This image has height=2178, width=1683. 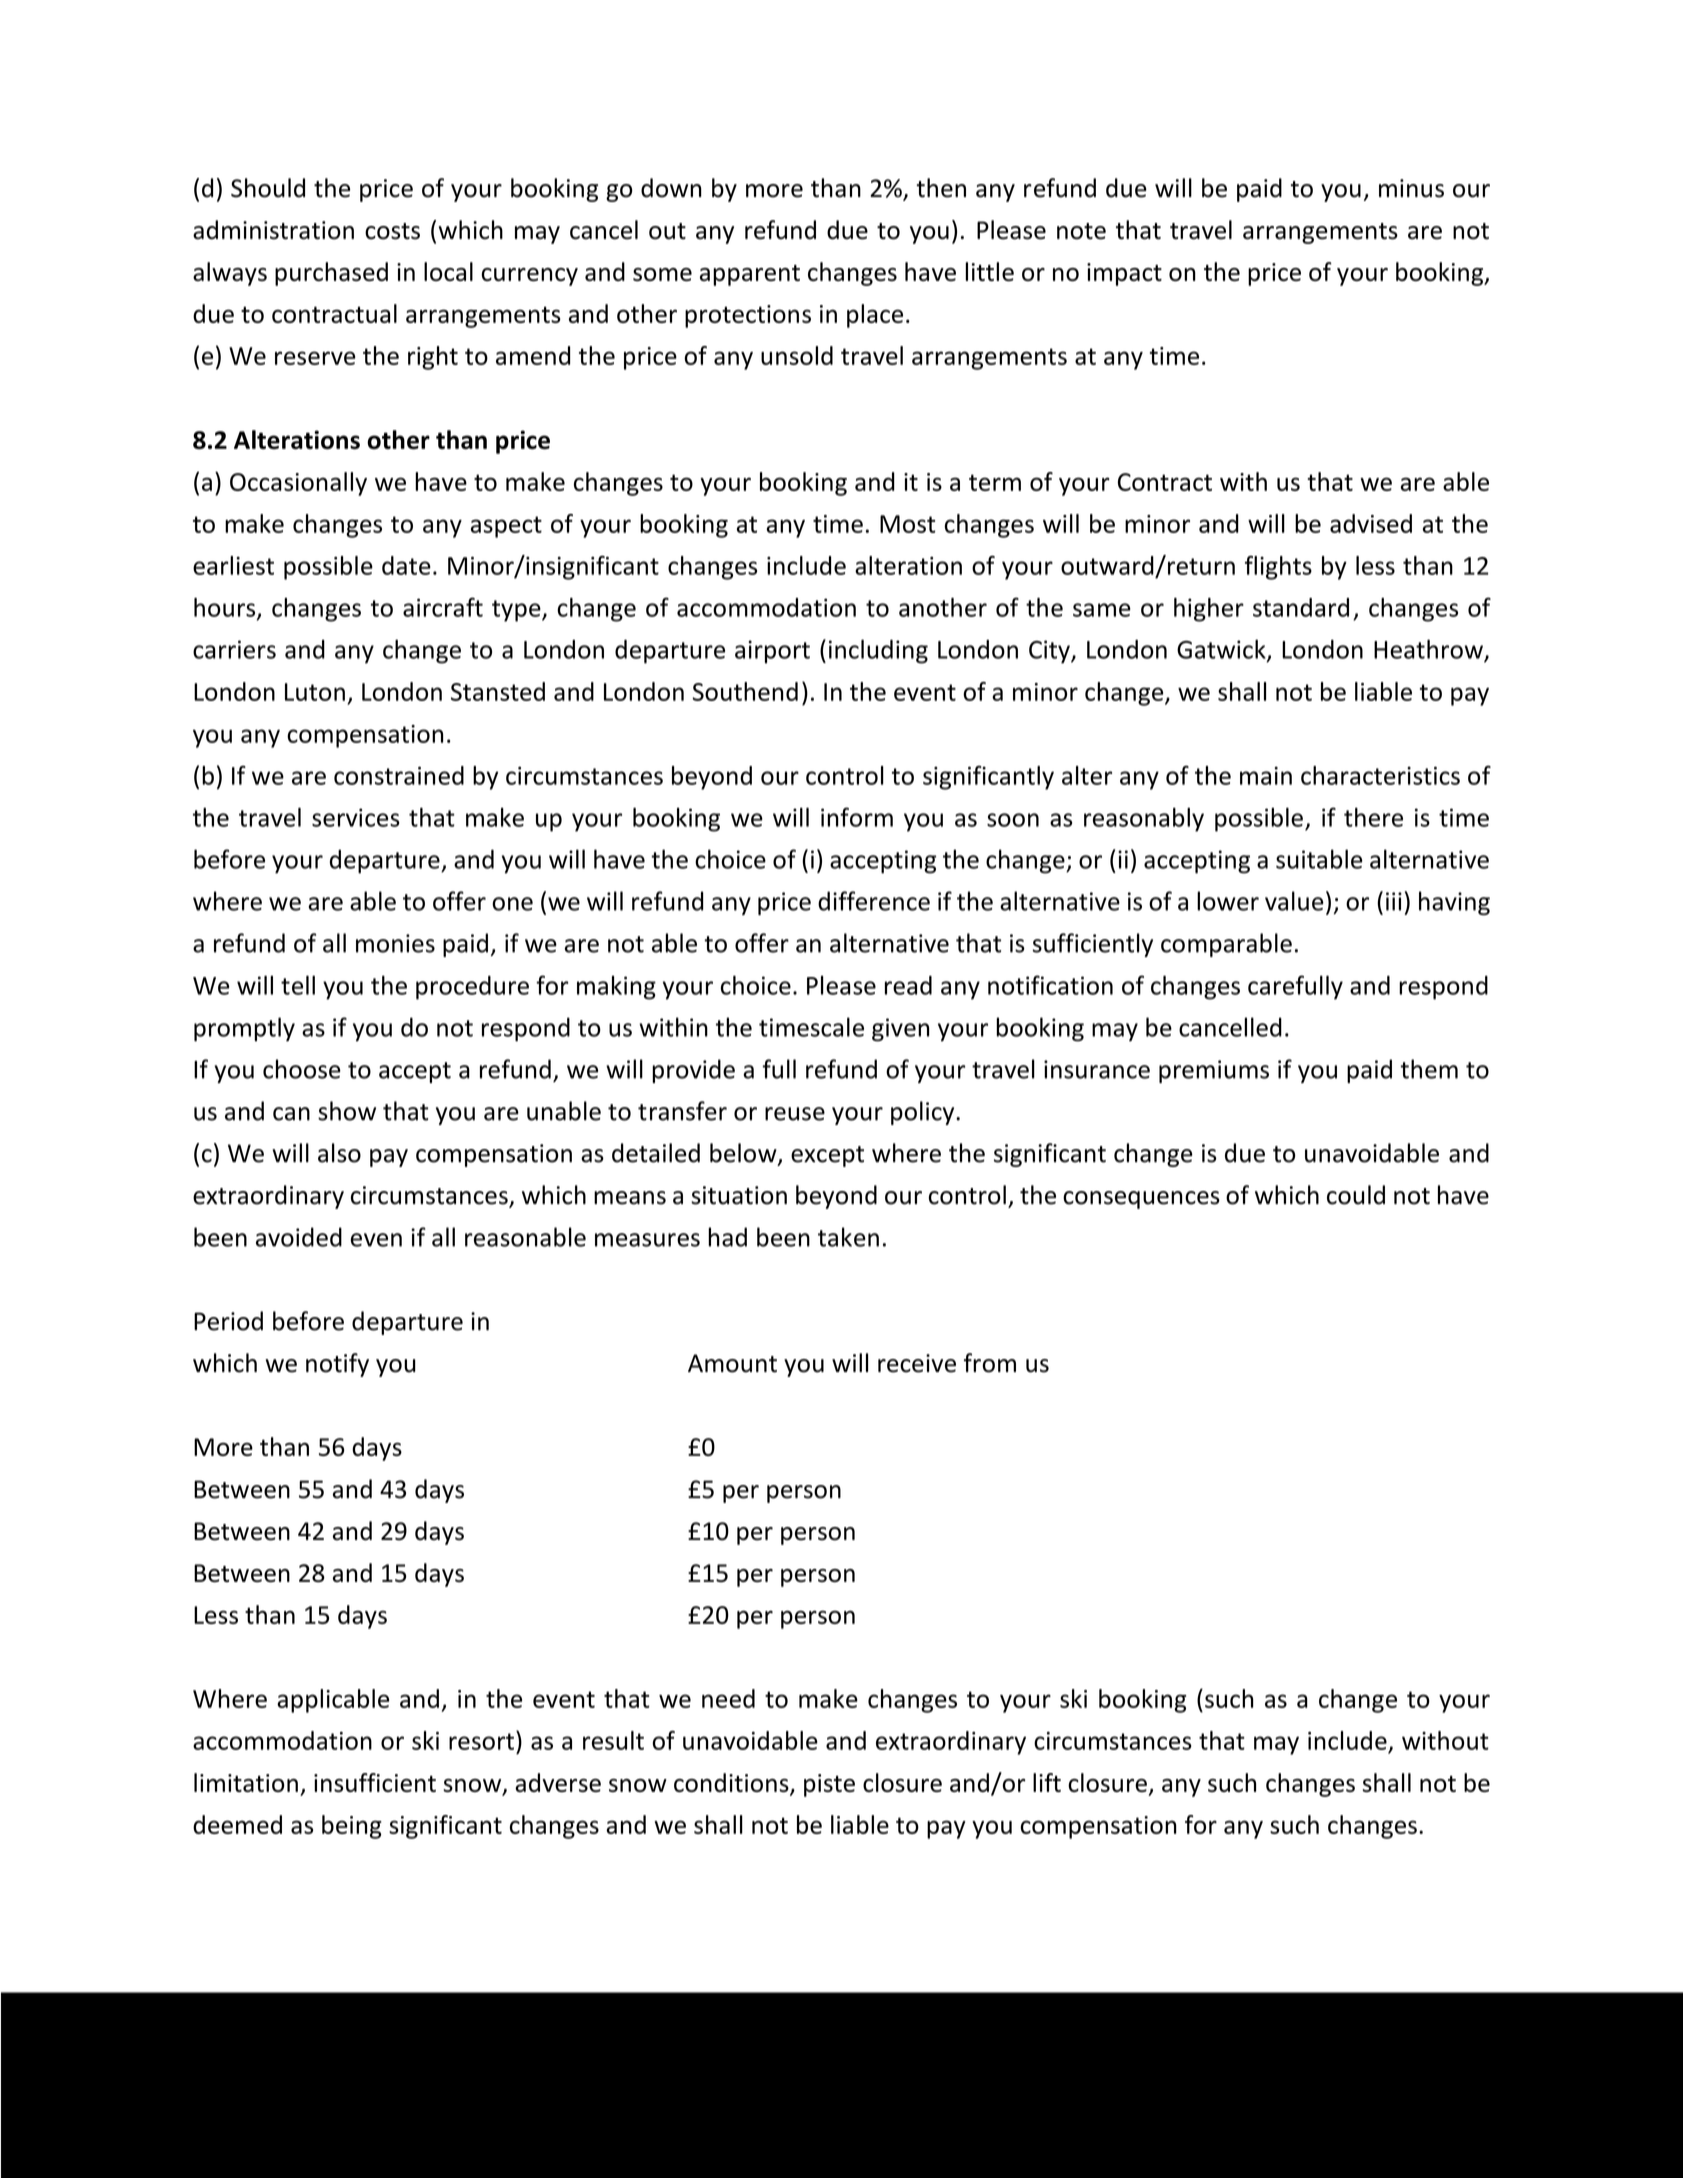 What do you see at coordinates (732, 1784) in the image?
I see `conditions` at bounding box center [732, 1784].
